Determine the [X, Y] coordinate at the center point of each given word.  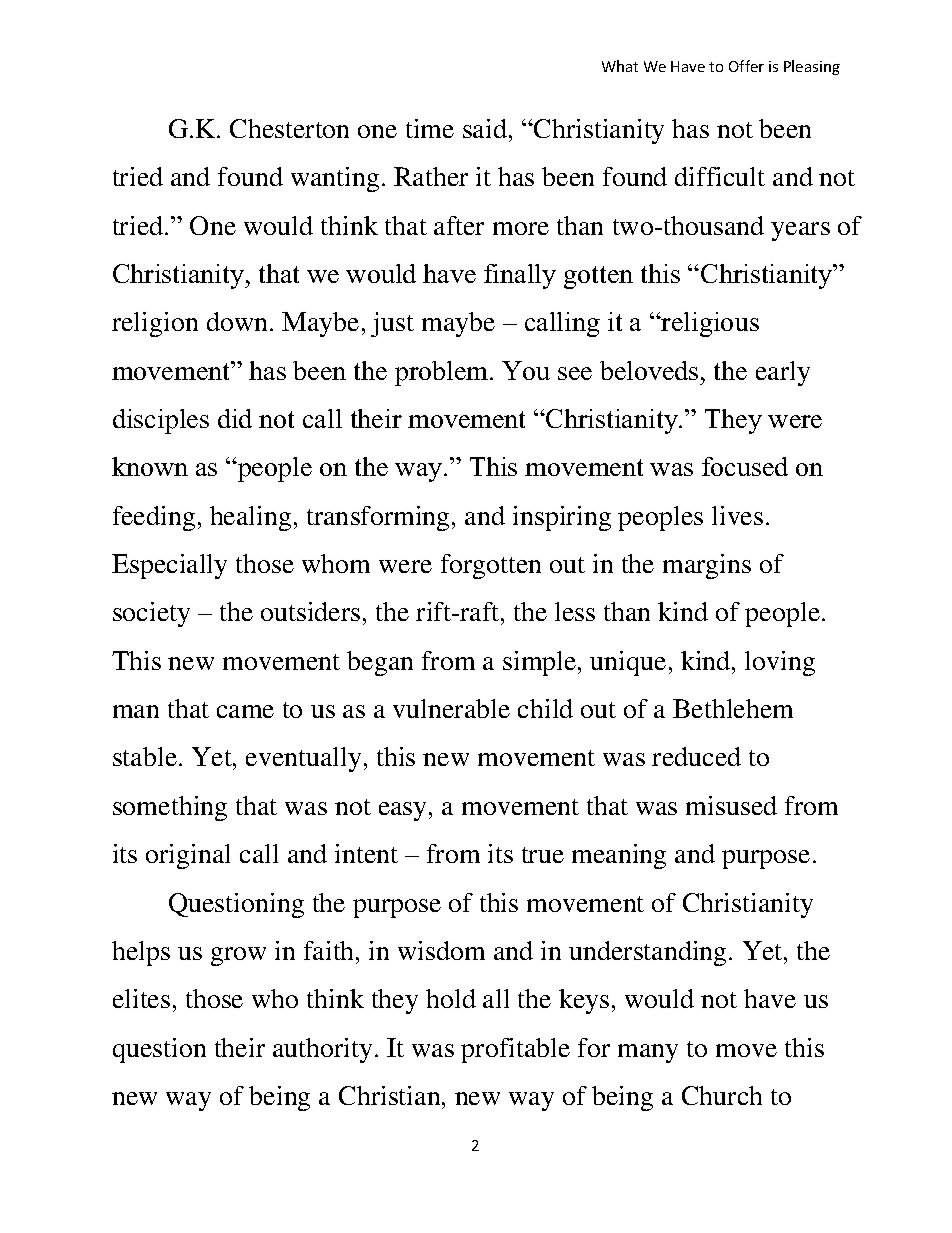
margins [707, 566]
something [170, 808]
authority [322, 1050]
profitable [515, 1050]
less [575, 611]
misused [731, 805]
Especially [169, 566]
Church [722, 1095]
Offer [746, 66]
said [485, 128]
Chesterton [289, 128]
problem [443, 373]
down [237, 321]
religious [709, 324]
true [543, 855]
